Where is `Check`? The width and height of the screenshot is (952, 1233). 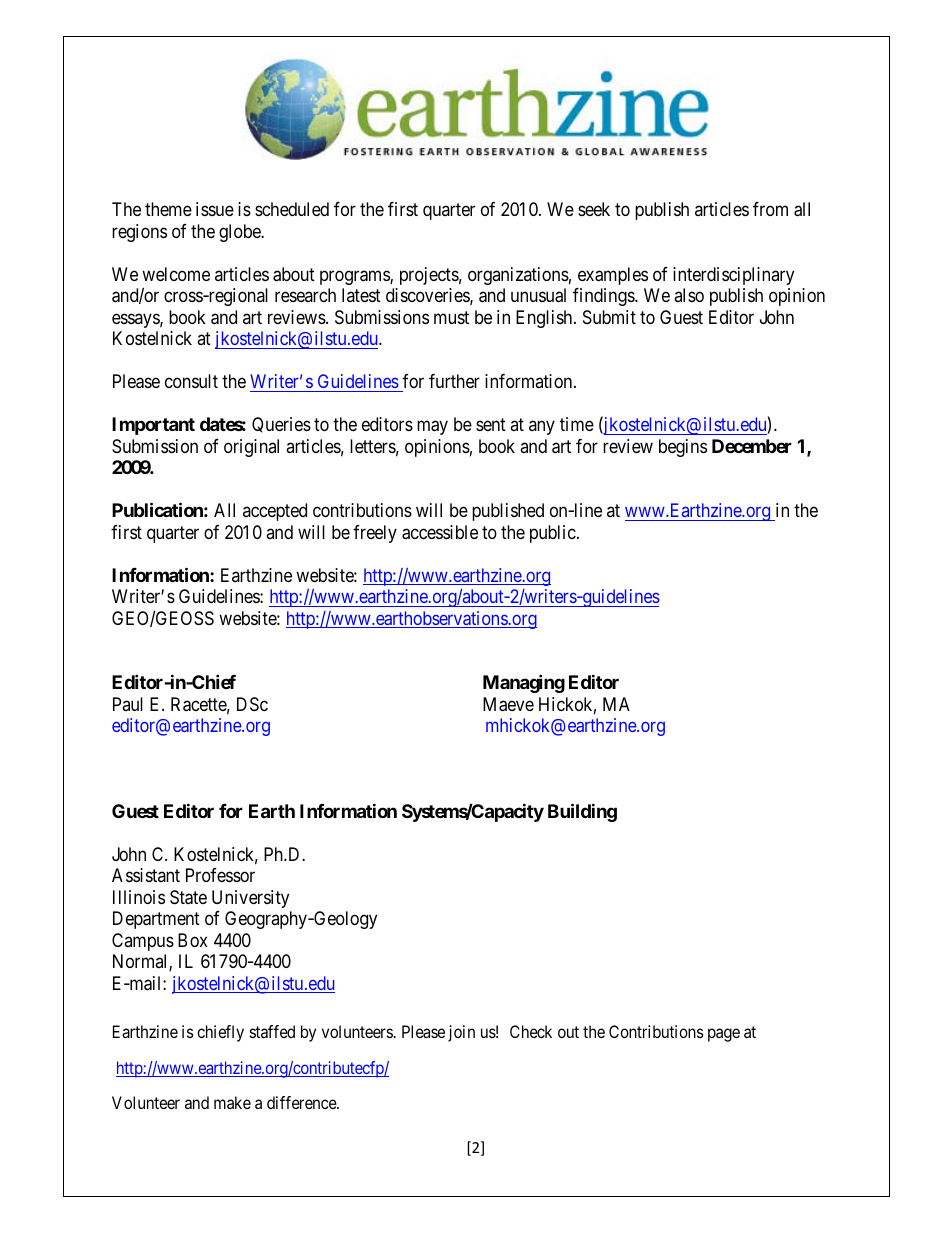
Check is located at coordinates (531, 1031).
